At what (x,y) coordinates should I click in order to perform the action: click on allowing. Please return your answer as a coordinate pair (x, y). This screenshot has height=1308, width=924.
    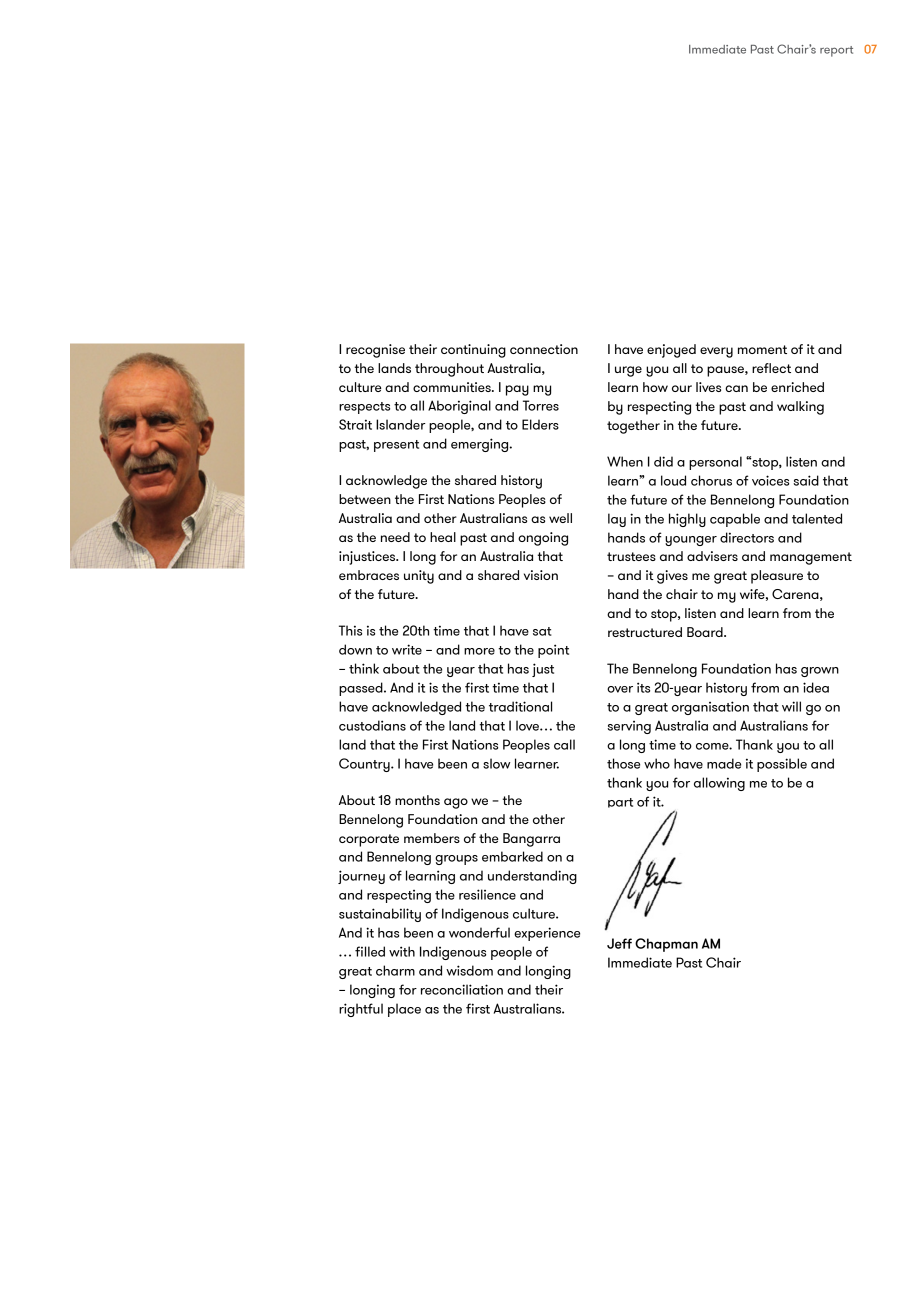
    Looking at the image, I should click on (719, 784).
